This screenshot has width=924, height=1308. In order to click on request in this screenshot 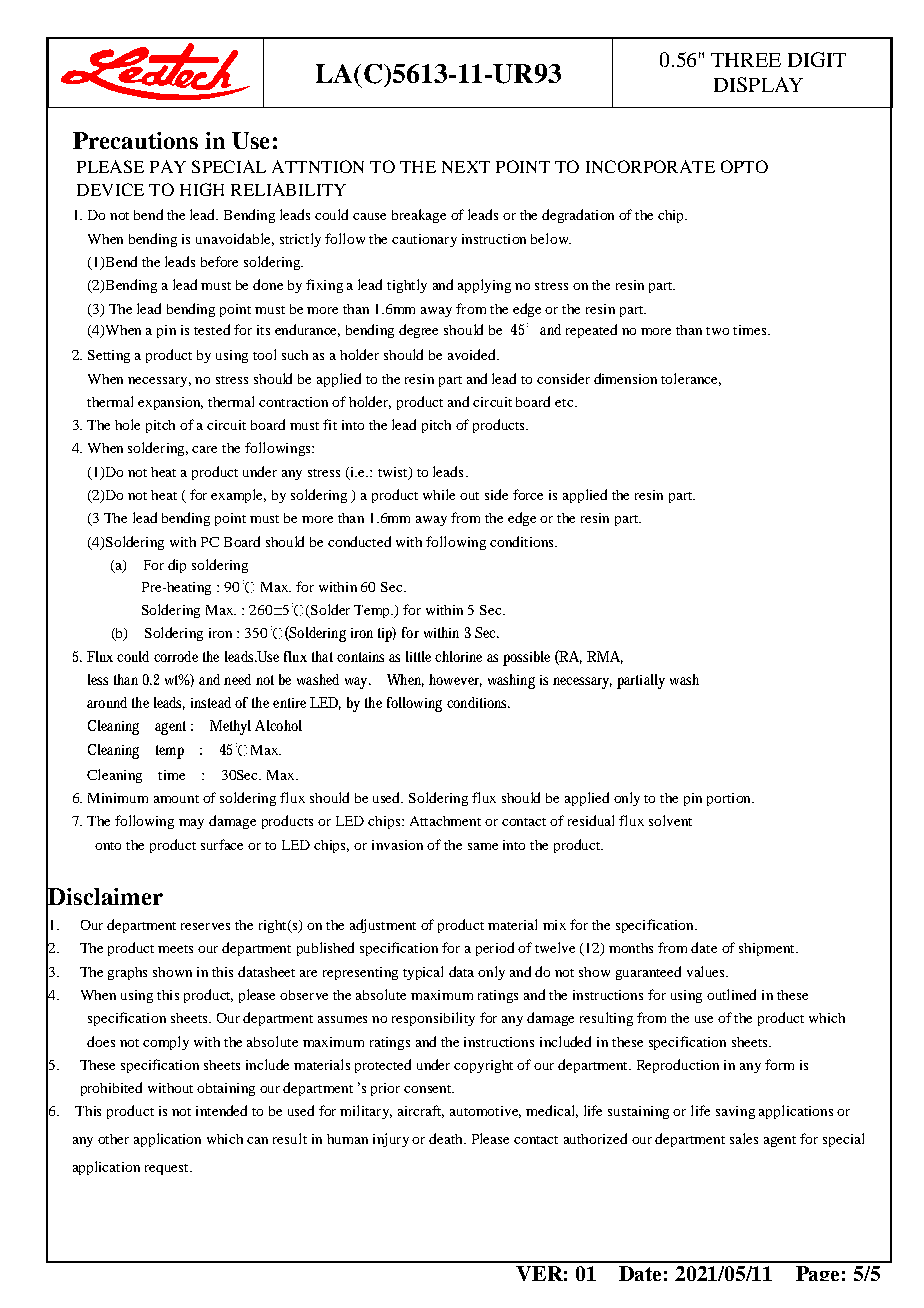, I will do `click(168, 1169)`.
